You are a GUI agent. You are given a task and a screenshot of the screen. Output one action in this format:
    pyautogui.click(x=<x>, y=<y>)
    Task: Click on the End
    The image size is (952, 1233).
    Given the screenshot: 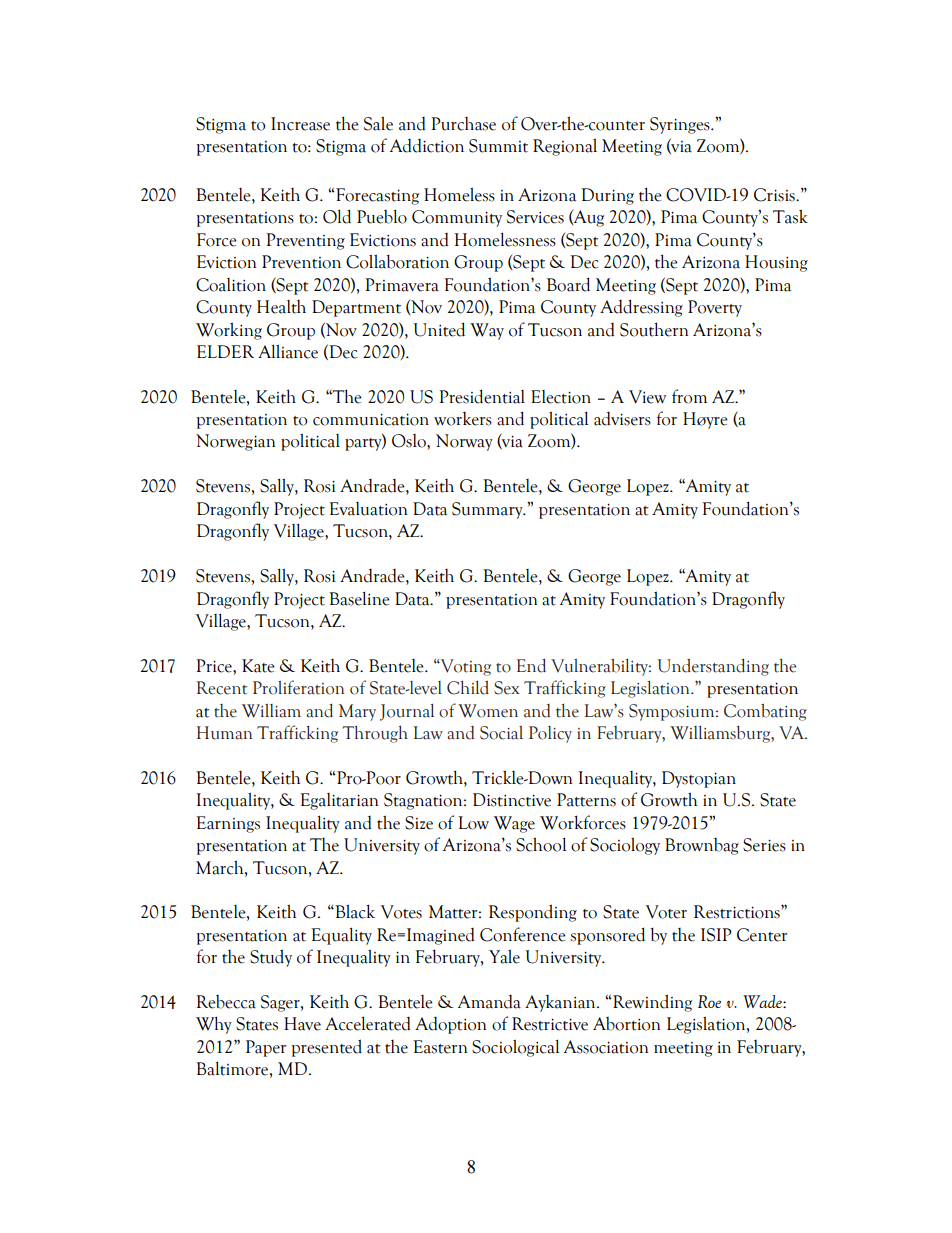 What is the action you would take?
    pyautogui.click(x=531, y=665)
